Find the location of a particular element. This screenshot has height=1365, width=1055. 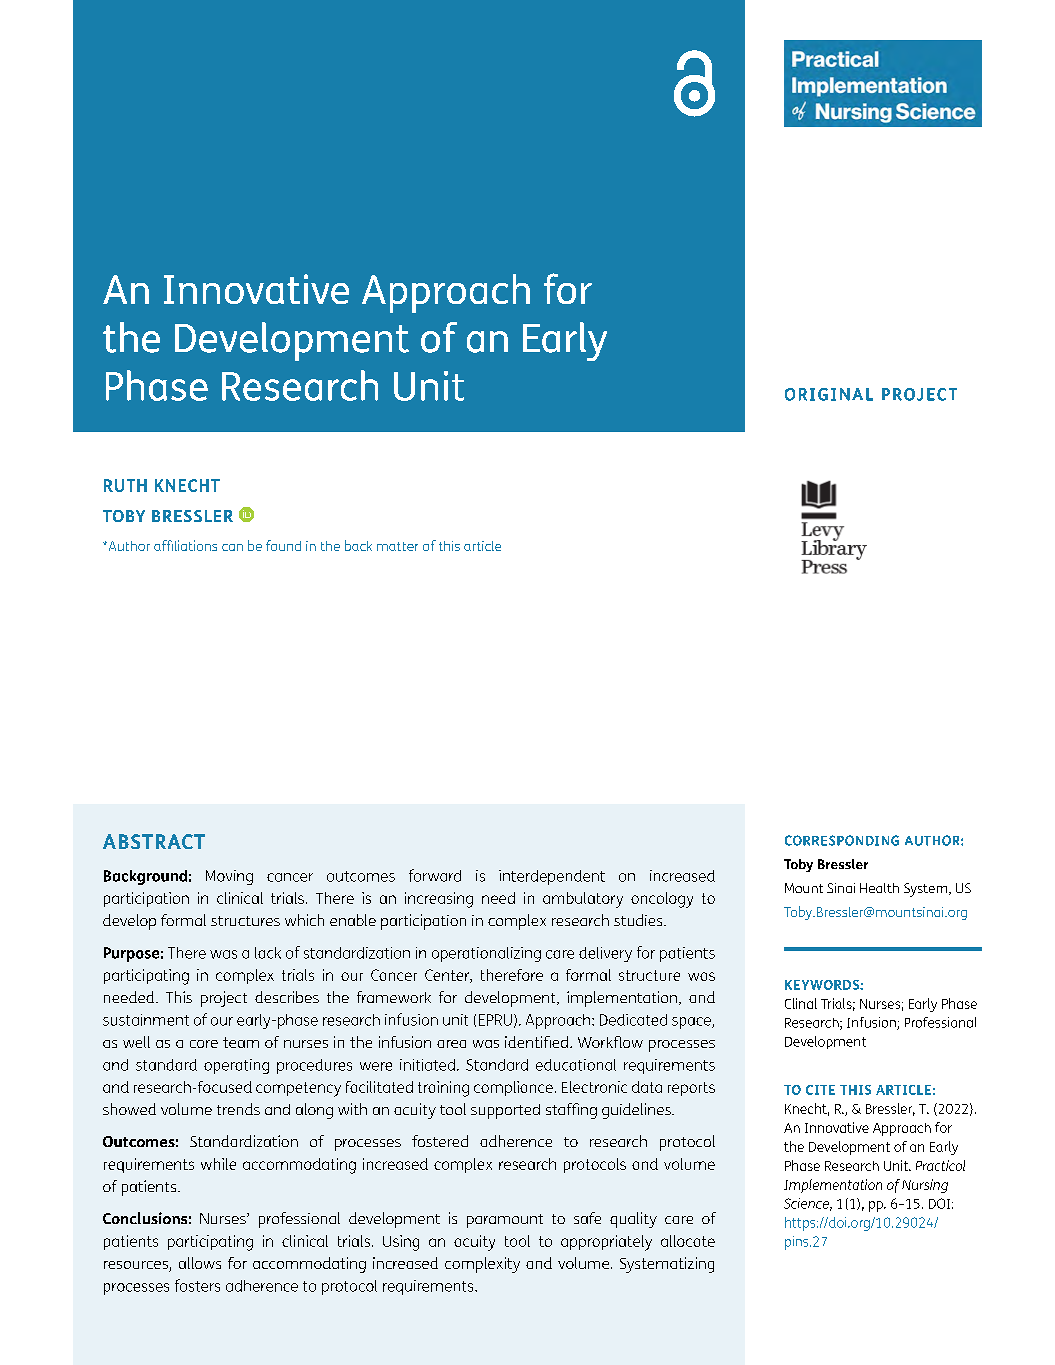

RUTH is located at coordinates (125, 485).
